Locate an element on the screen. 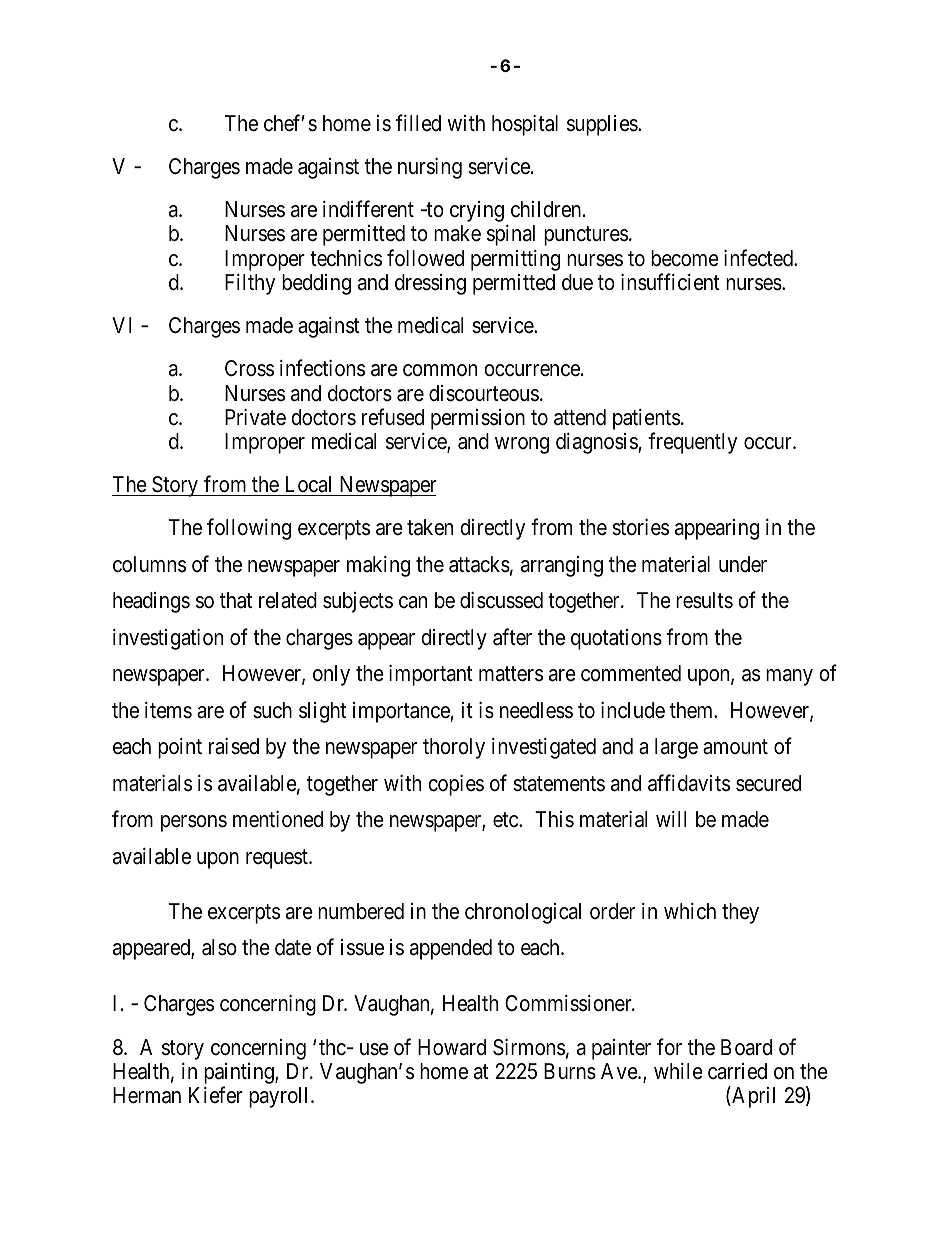  copies is located at coordinates (456, 785).
